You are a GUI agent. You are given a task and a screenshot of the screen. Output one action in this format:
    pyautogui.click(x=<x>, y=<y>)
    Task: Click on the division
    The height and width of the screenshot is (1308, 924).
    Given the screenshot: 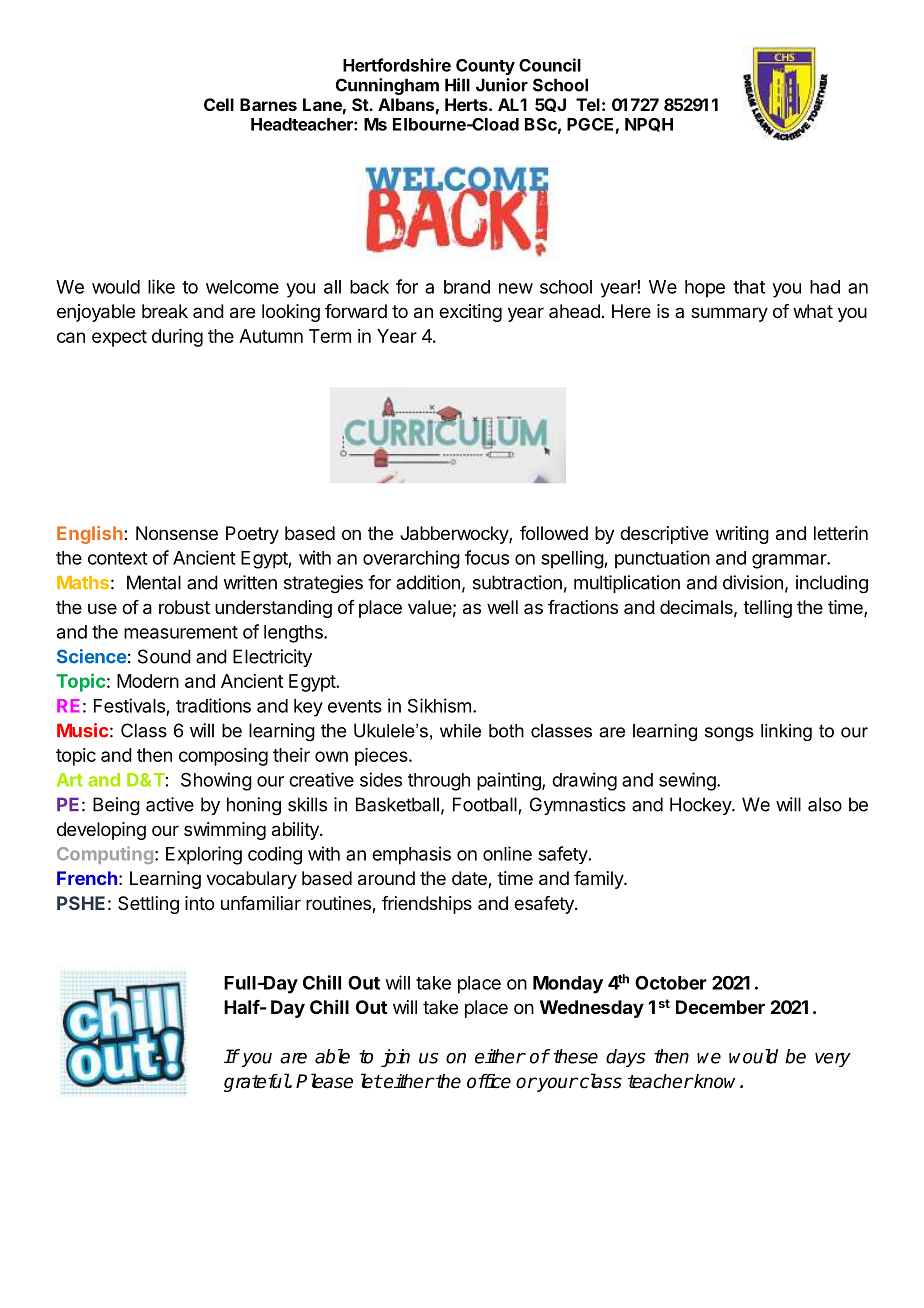 What is the action you would take?
    pyautogui.click(x=753, y=582)
